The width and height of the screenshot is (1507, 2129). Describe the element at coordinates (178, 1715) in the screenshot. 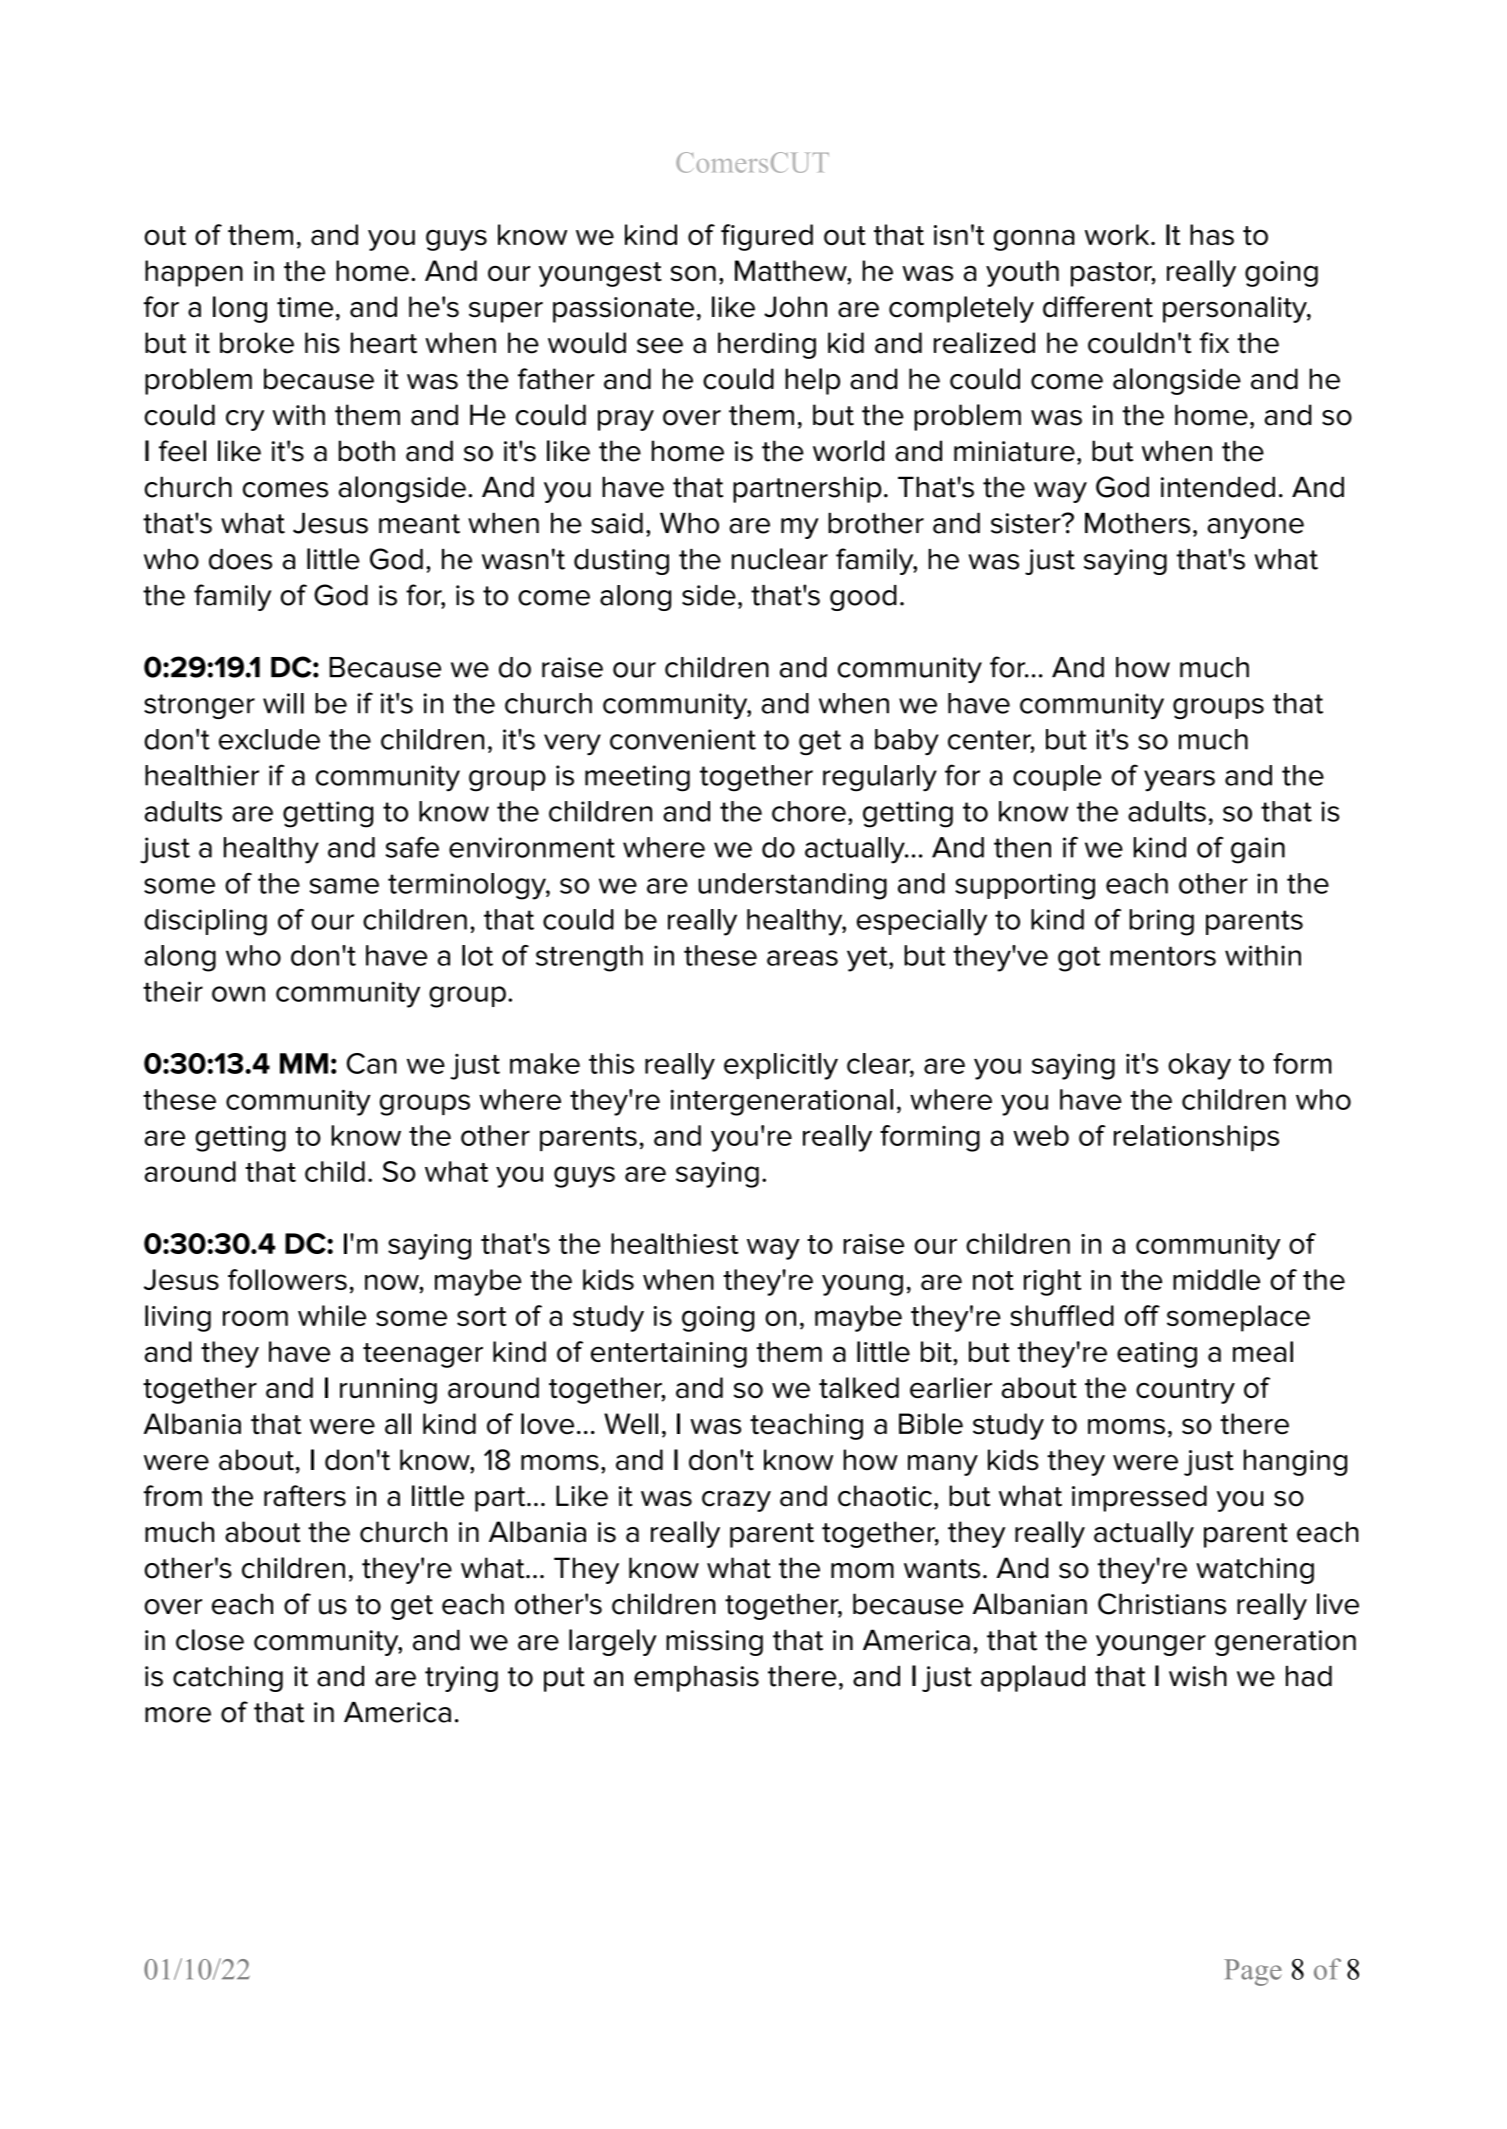

I see `more` at that location.
